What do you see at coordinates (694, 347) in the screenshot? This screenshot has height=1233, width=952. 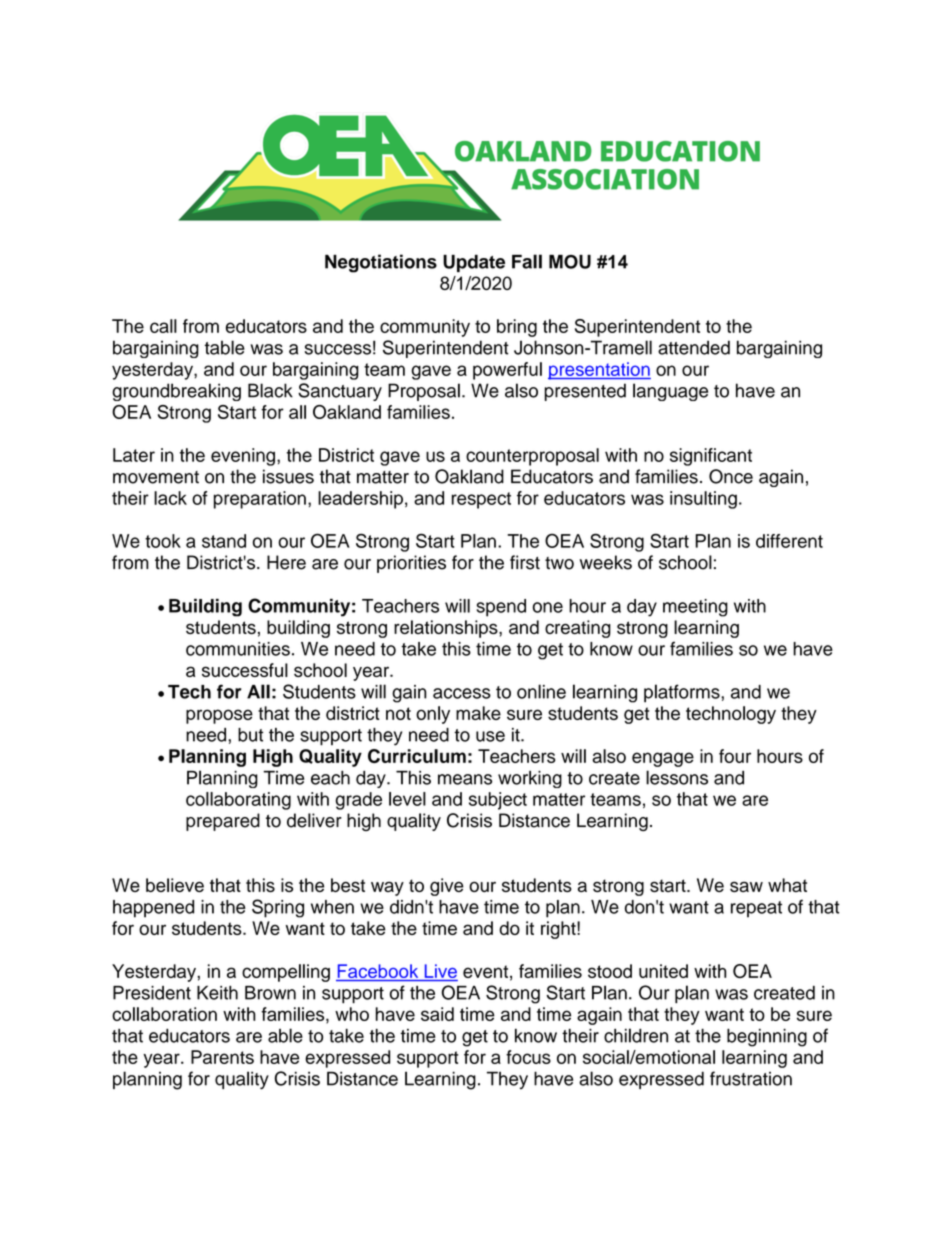 I see `attended` at bounding box center [694, 347].
